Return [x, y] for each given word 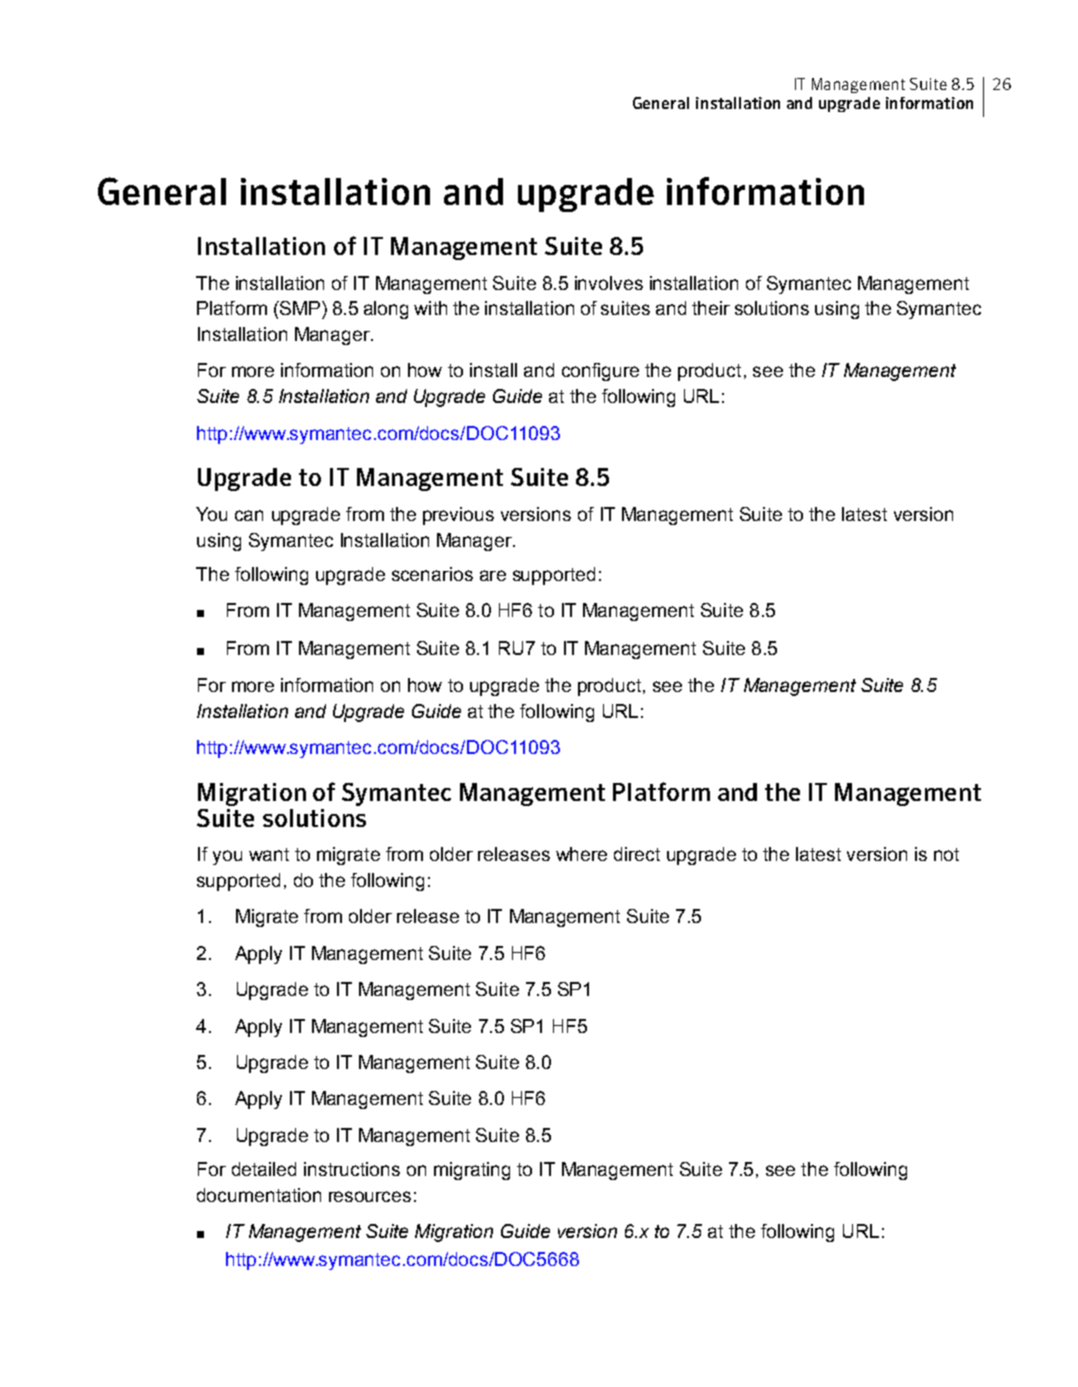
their [711, 308]
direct [637, 854]
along [386, 310]
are [493, 575]
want [269, 854]
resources [370, 1196]
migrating [472, 1171]
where [581, 854]
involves [609, 283]
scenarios [432, 574]
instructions [352, 1169]
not [946, 854]
